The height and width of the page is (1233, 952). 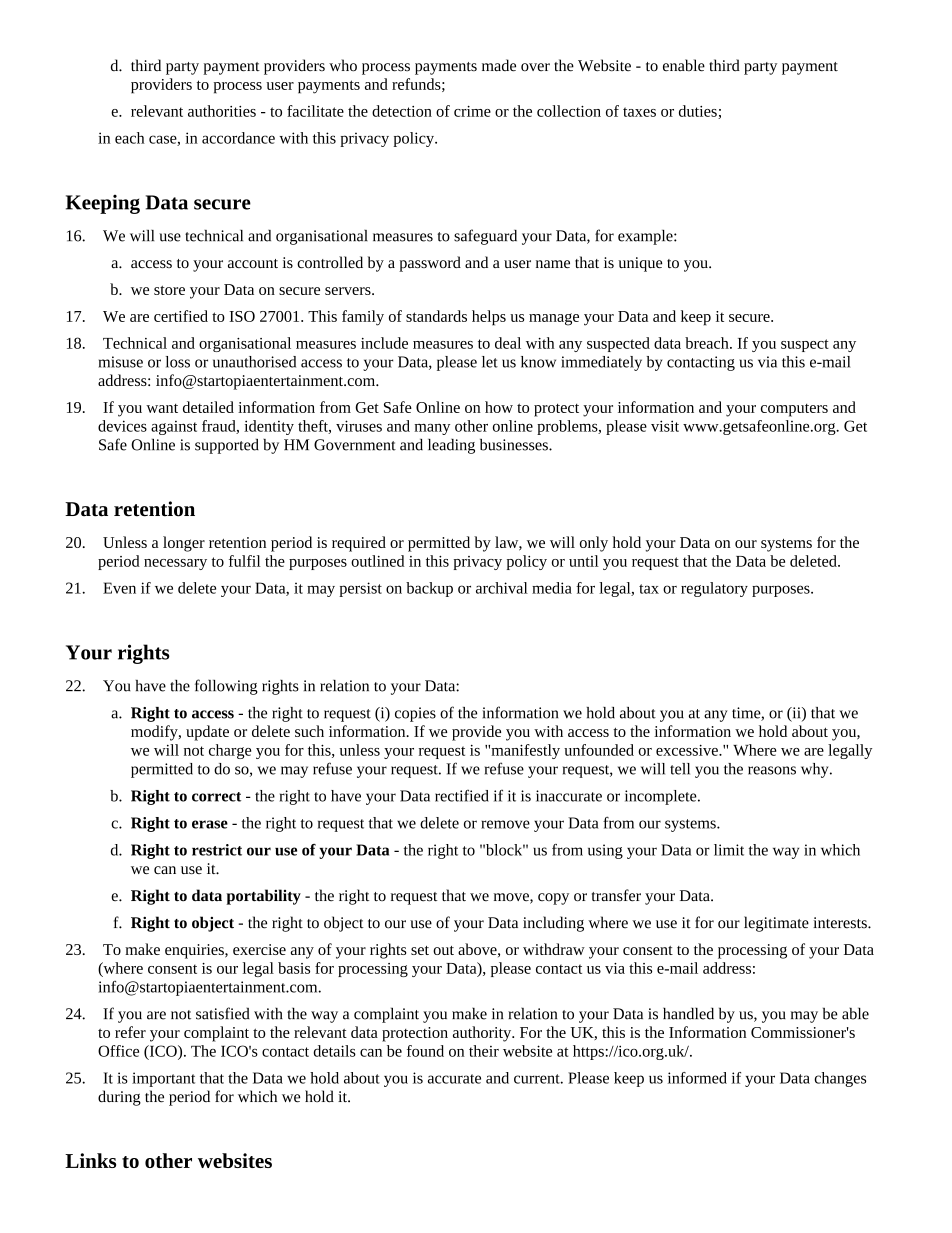 I want to click on changes, so click(x=840, y=1079).
